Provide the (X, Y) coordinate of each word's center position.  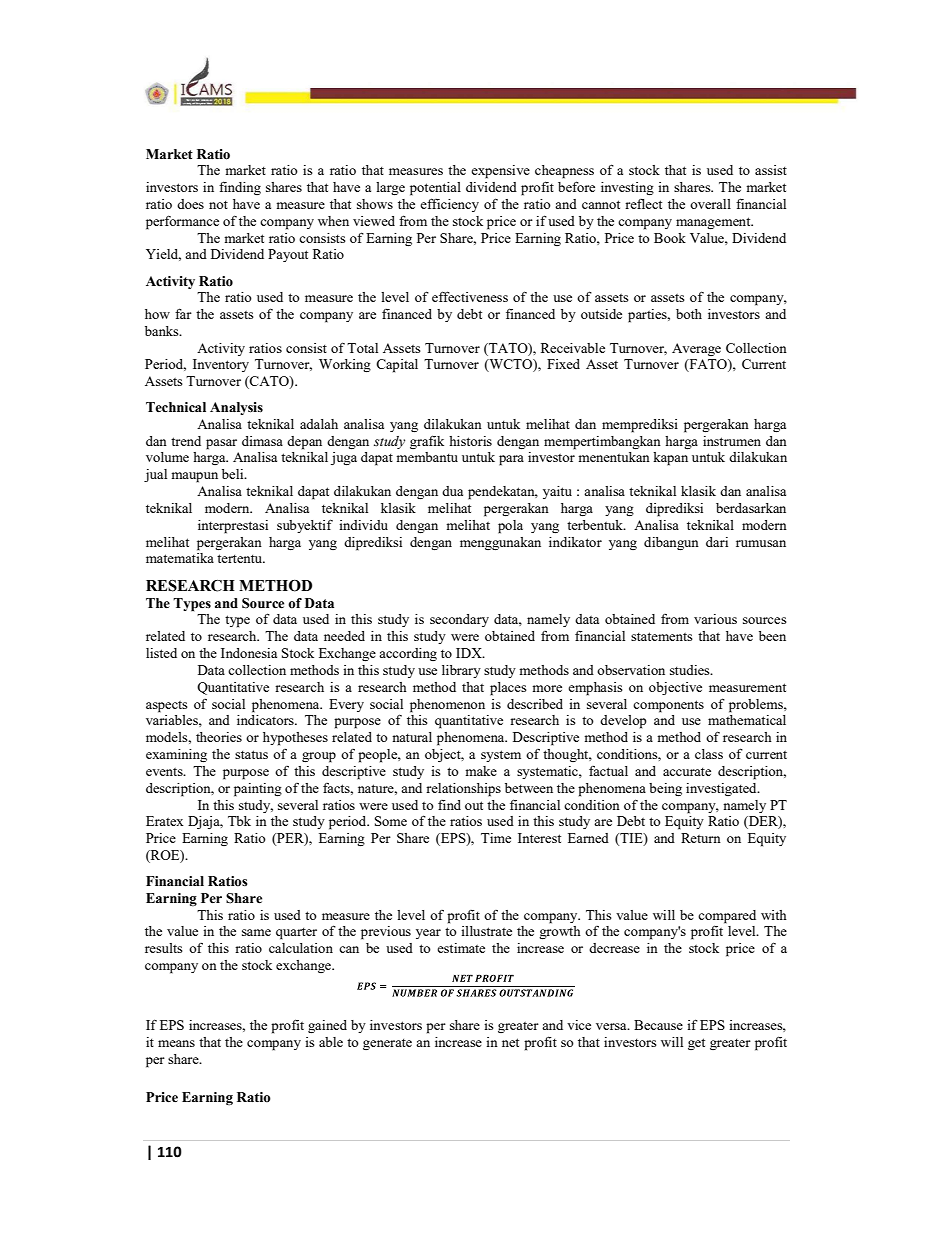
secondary (459, 620)
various (715, 619)
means (176, 1043)
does (190, 204)
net (510, 1042)
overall (710, 204)
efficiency (449, 205)
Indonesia (249, 653)
